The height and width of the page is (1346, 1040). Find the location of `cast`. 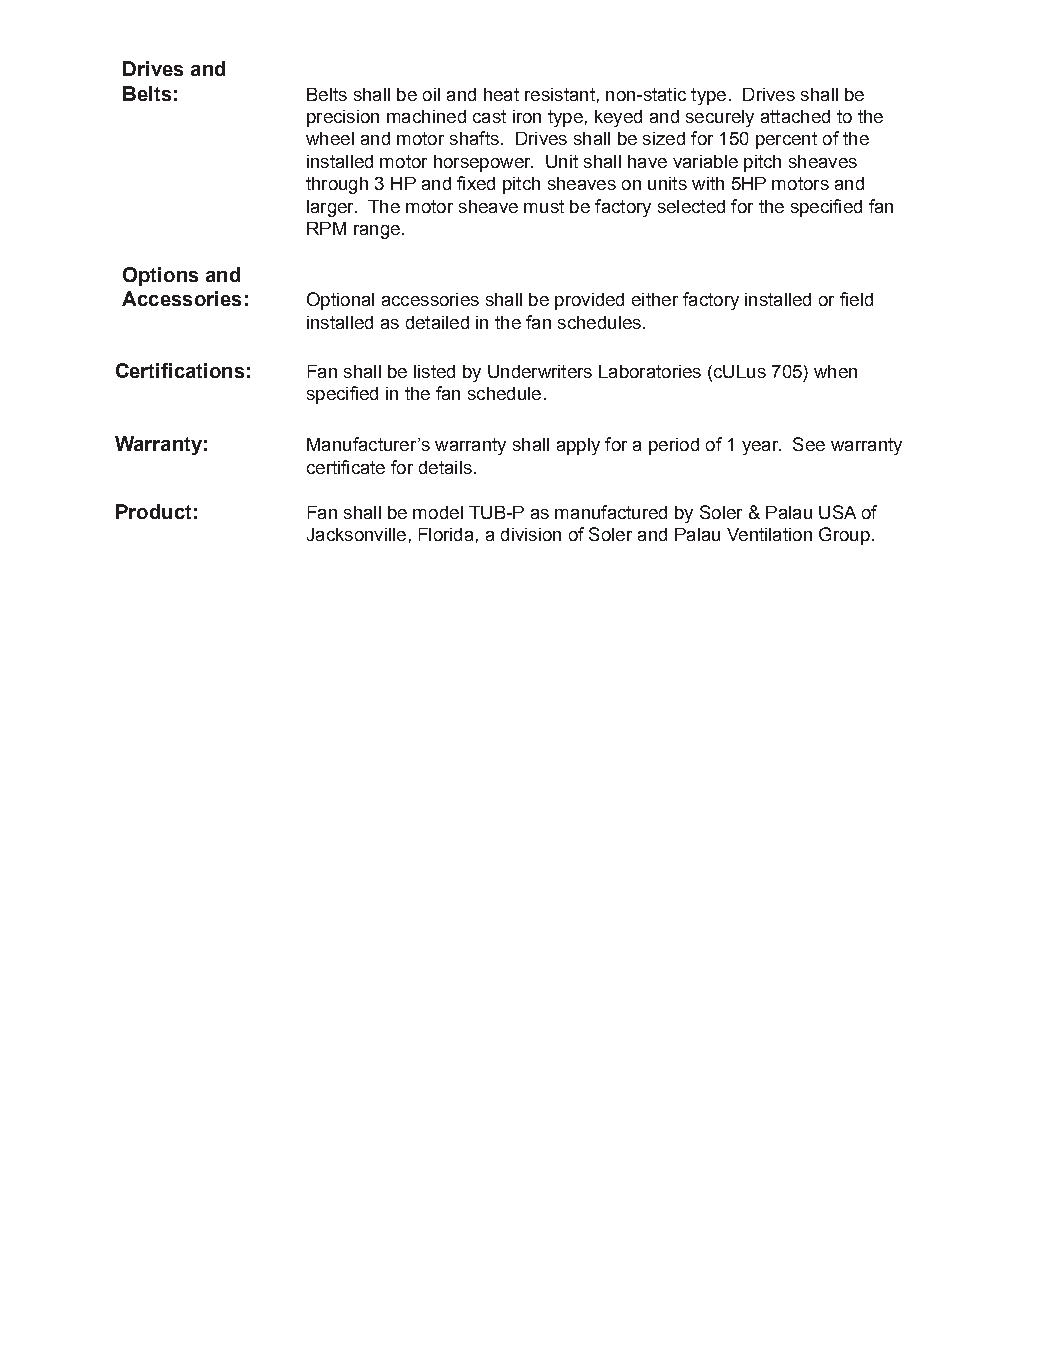

cast is located at coordinates (489, 116).
